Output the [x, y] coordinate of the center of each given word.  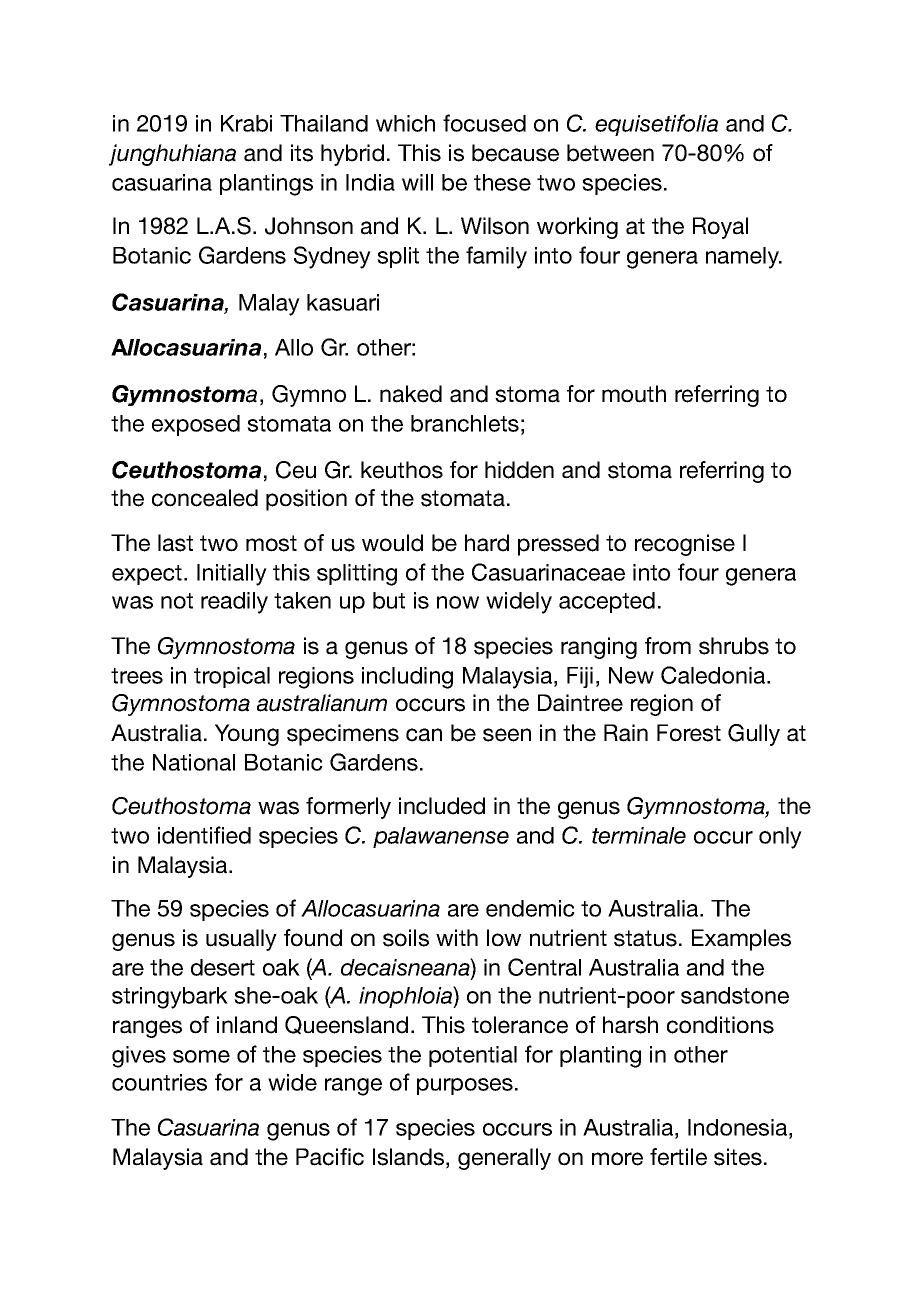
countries [159, 1082]
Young [247, 735]
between [610, 153]
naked [411, 394]
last [175, 543]
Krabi [246, 123]
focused [484, 123]
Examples [741, 940]
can [424, 735]
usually [241, 940]
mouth [634, 394]
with [457, 937]
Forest [689, 733]
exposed [196, 425]
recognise [685, 545]
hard [487, 543]
